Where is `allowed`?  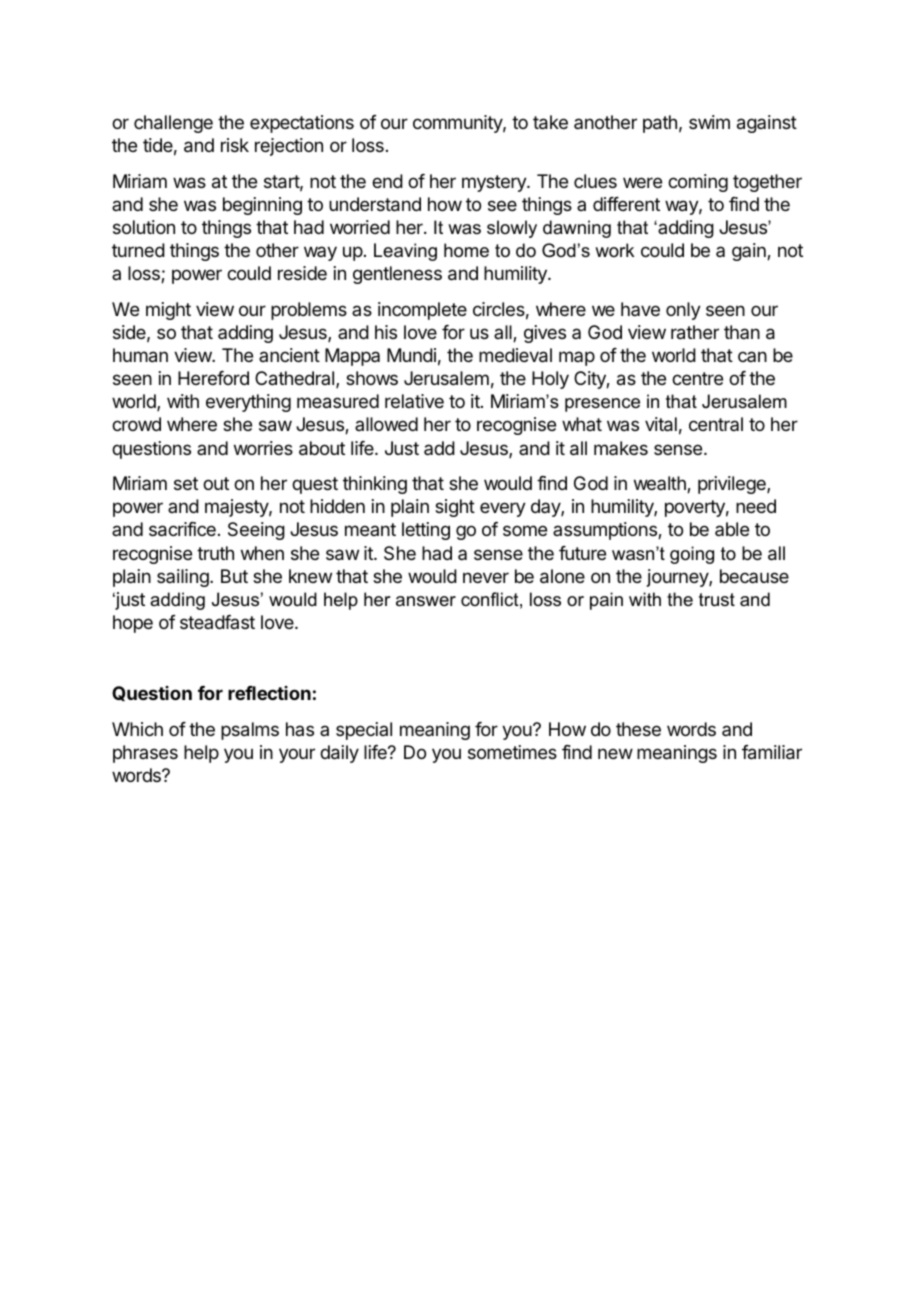
allowed is located at coordinates (386, 424).
